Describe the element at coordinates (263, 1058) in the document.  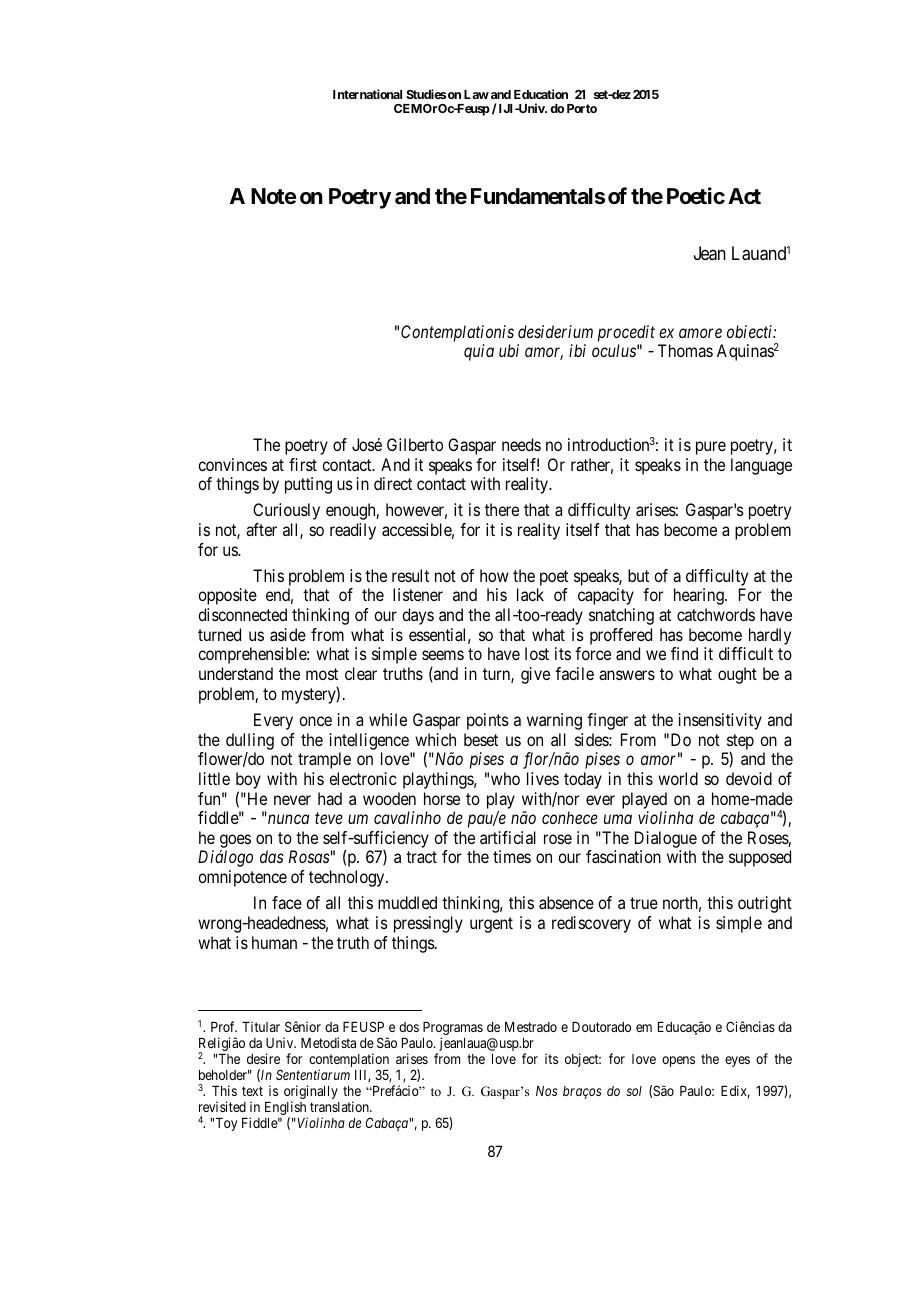
I see `desire` at that location.
